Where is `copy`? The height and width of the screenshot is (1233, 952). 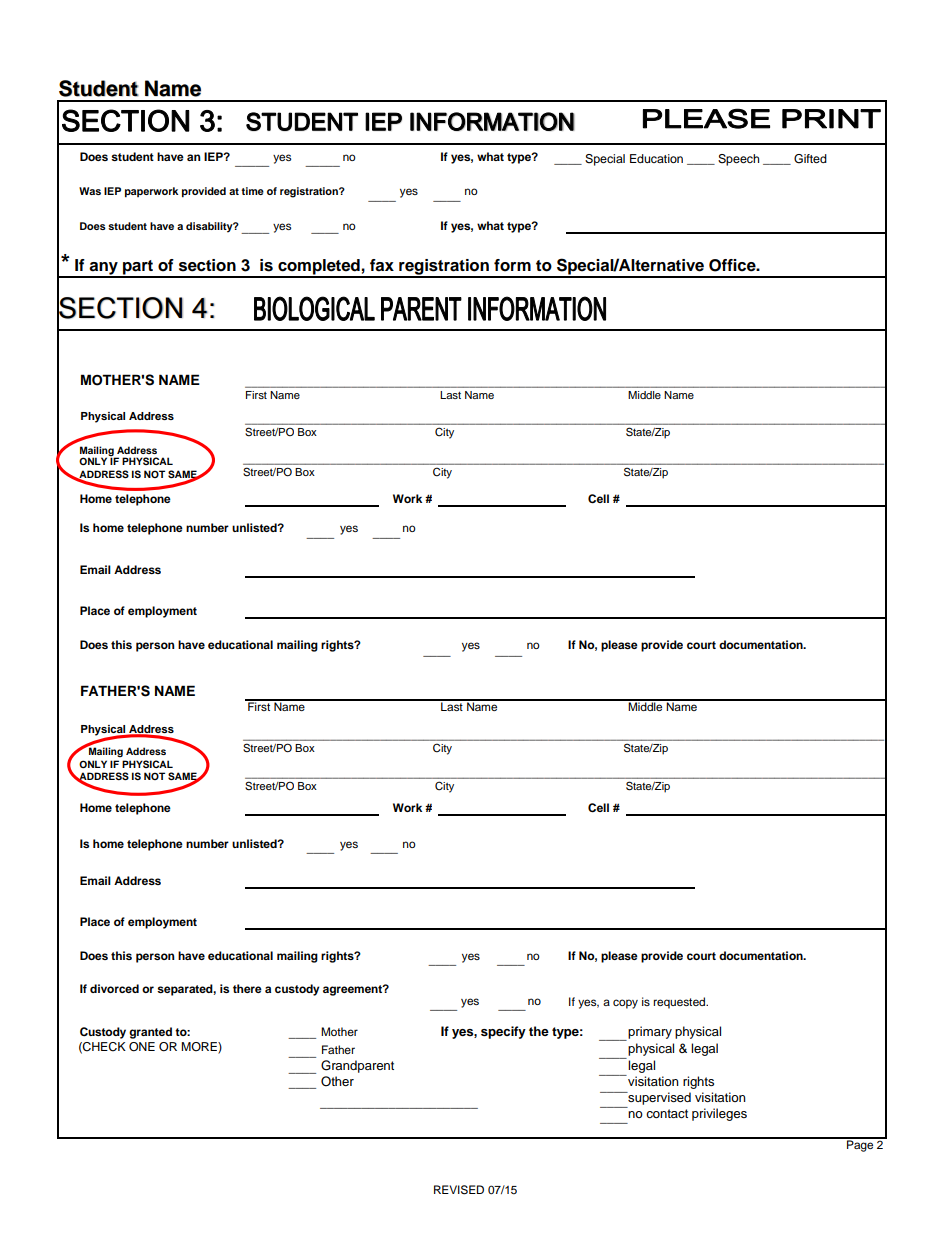
copy is located at coordinates (625, 1004).
